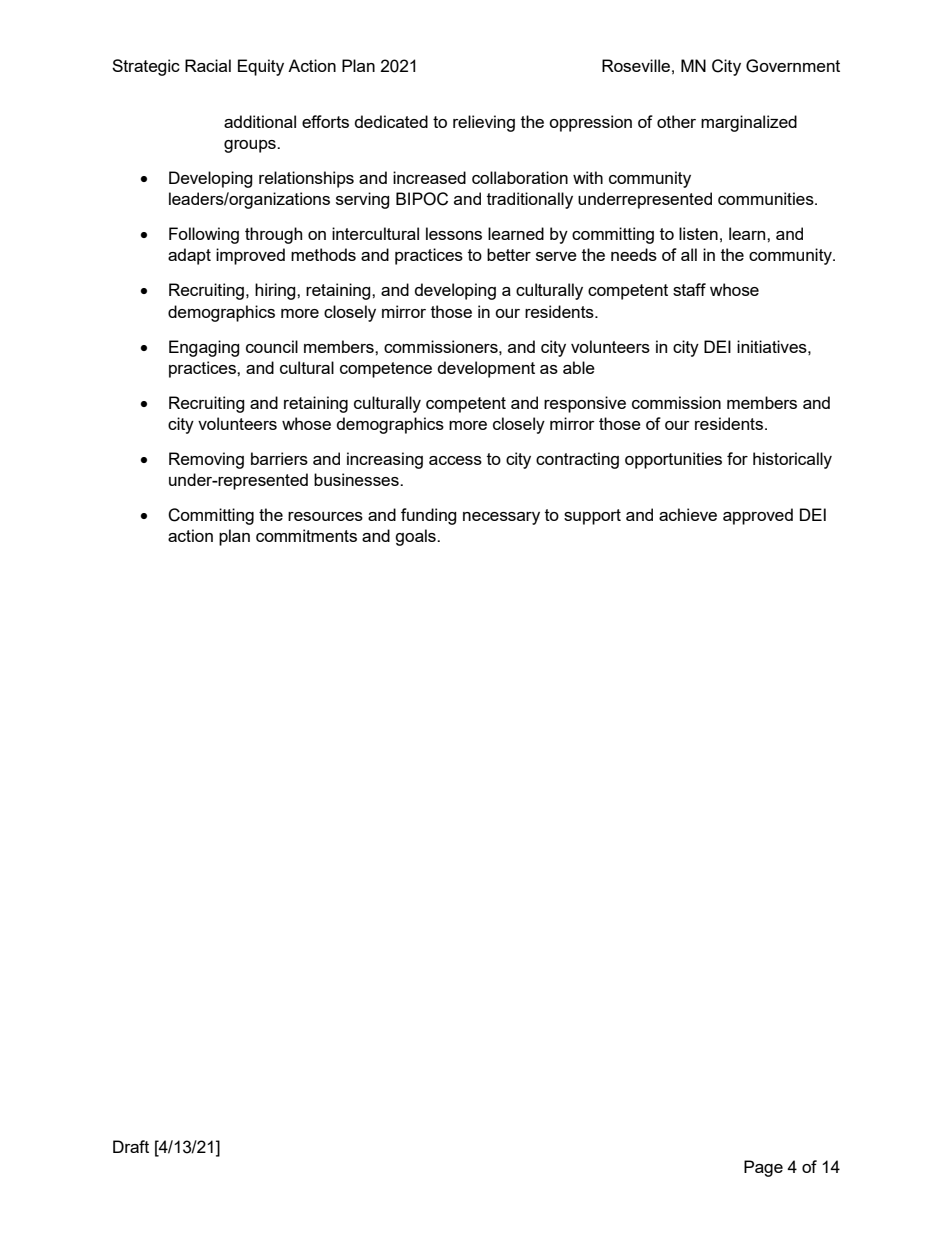  What do you see at coordinates (208, 65) in the page?
I see `Racial` at bounding box center [208, 65].
